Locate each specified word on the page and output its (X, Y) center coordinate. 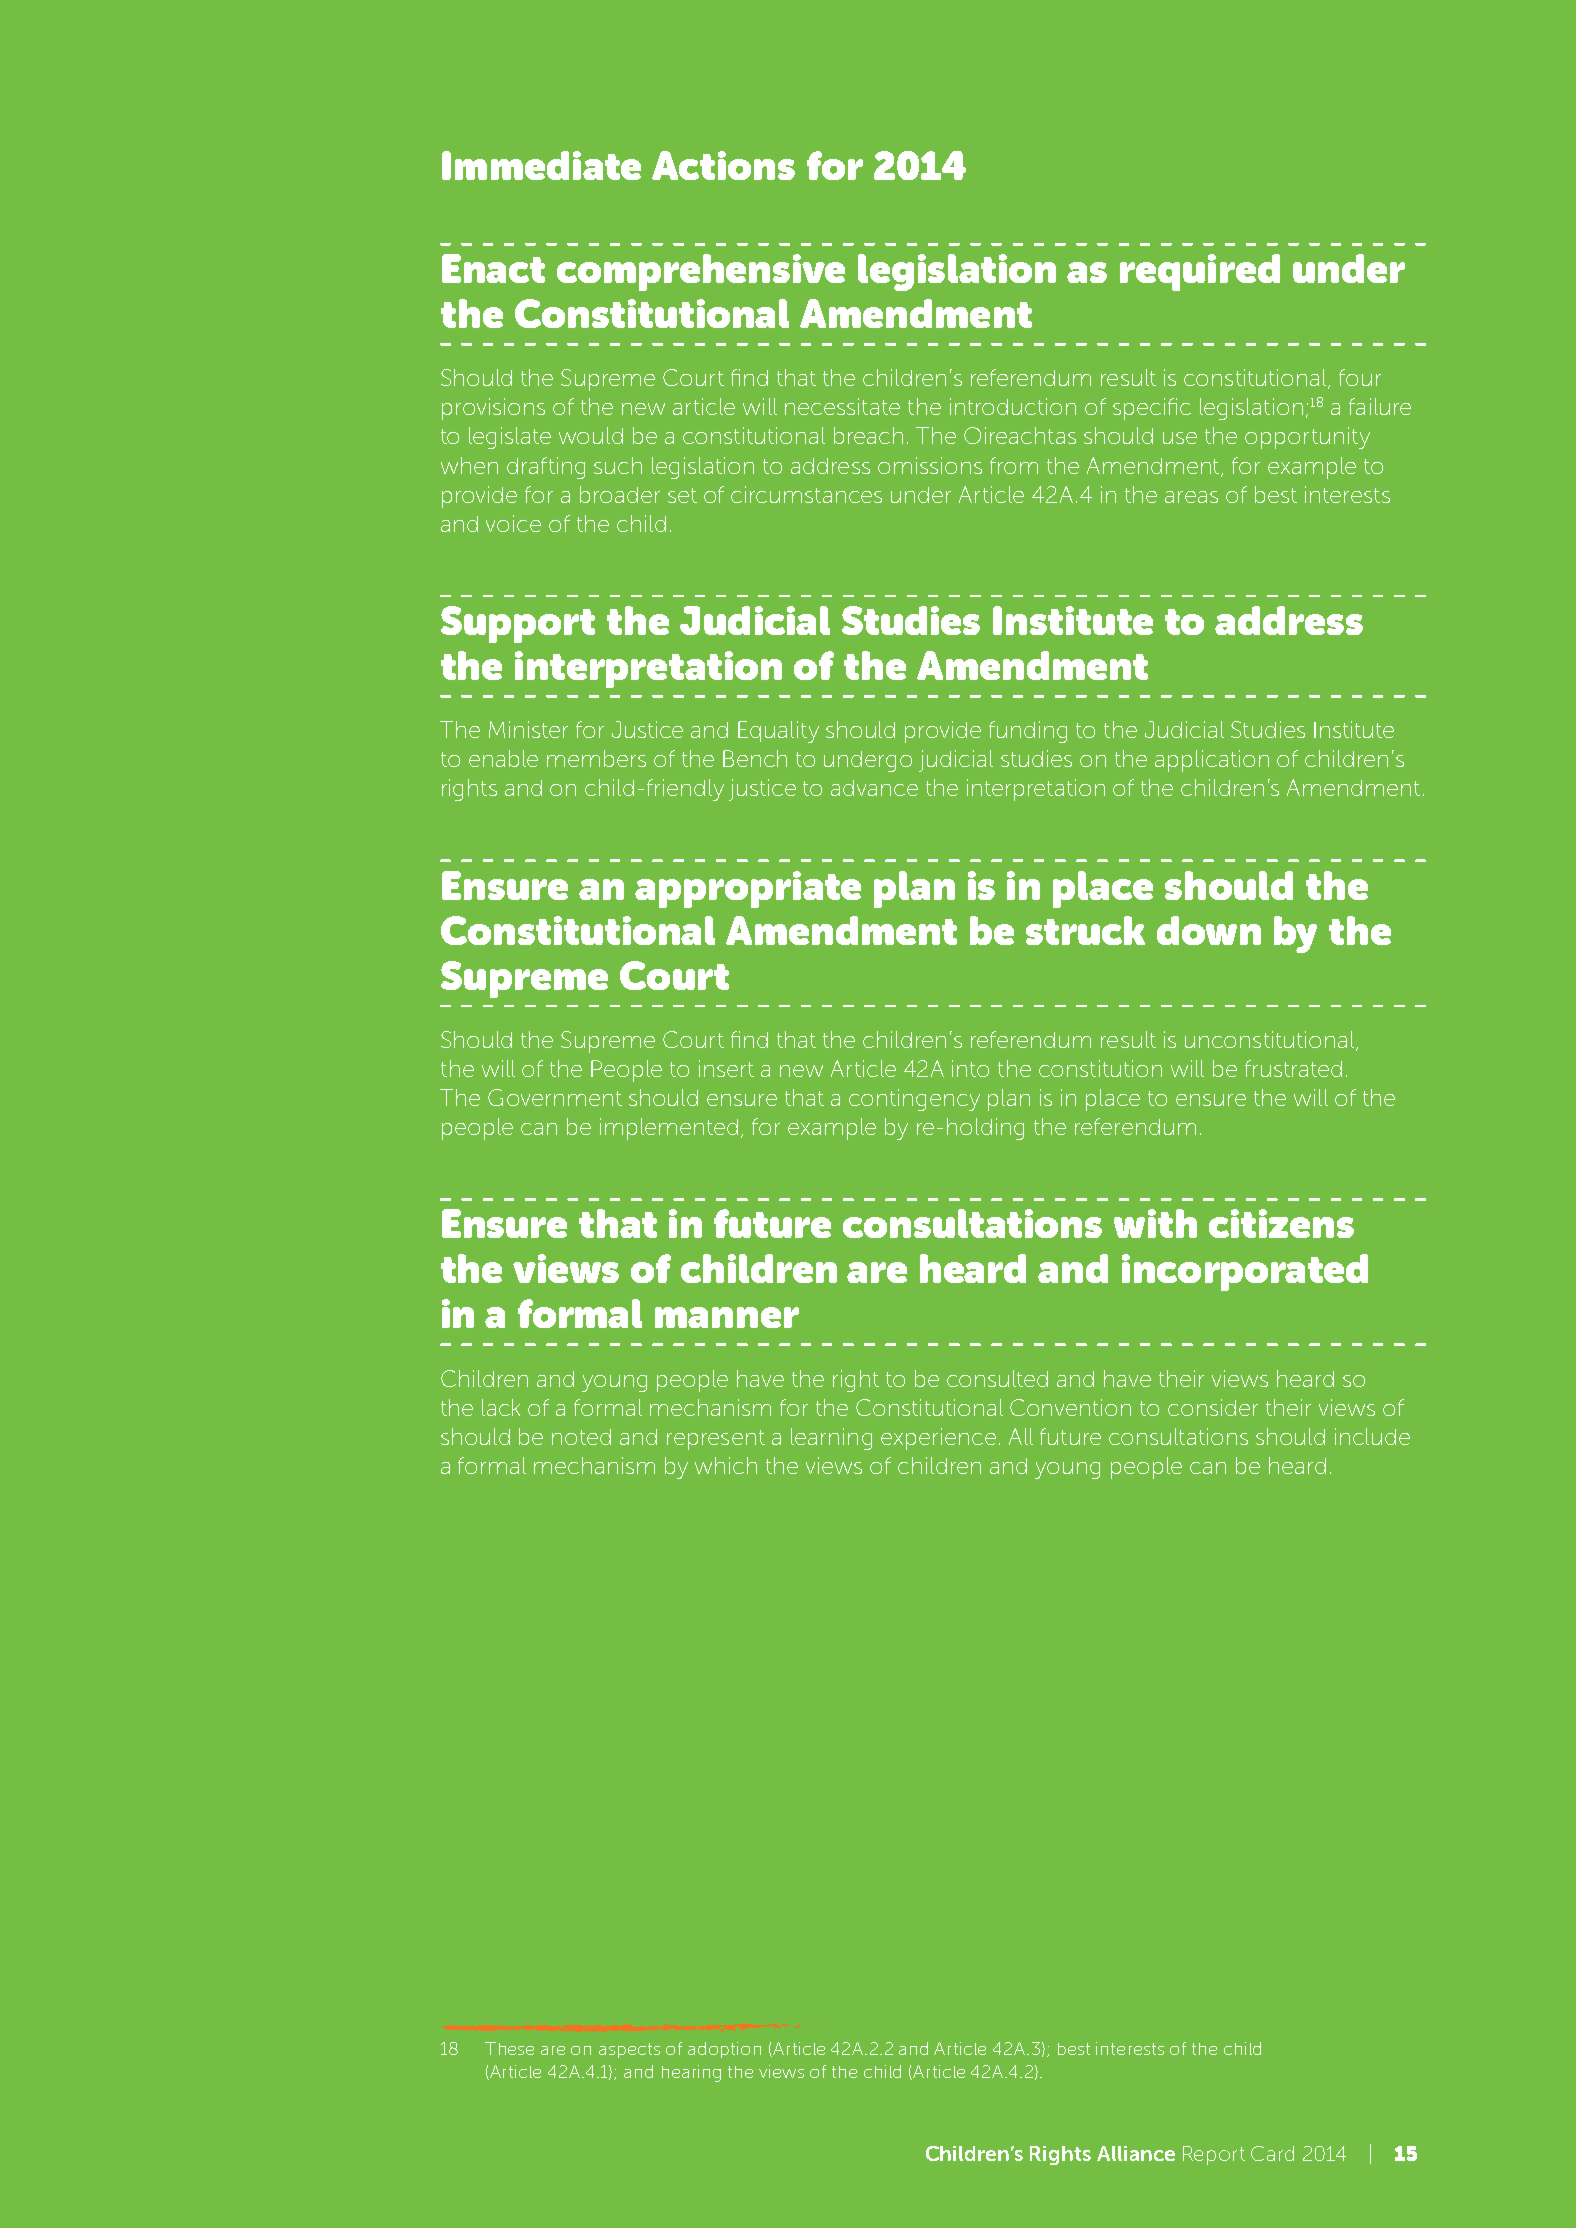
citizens (1281, 1223)
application (1212, 761)
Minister (528, 729)
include (1372, 1436)
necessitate (842, 406)
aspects (629, 2050)
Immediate (541, 165)
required (1200, 272)
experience (938, 1439)
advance (874, 788)
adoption (724, 2050)
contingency (914, 1100)
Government (555, 1097)
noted (581, 1437)
